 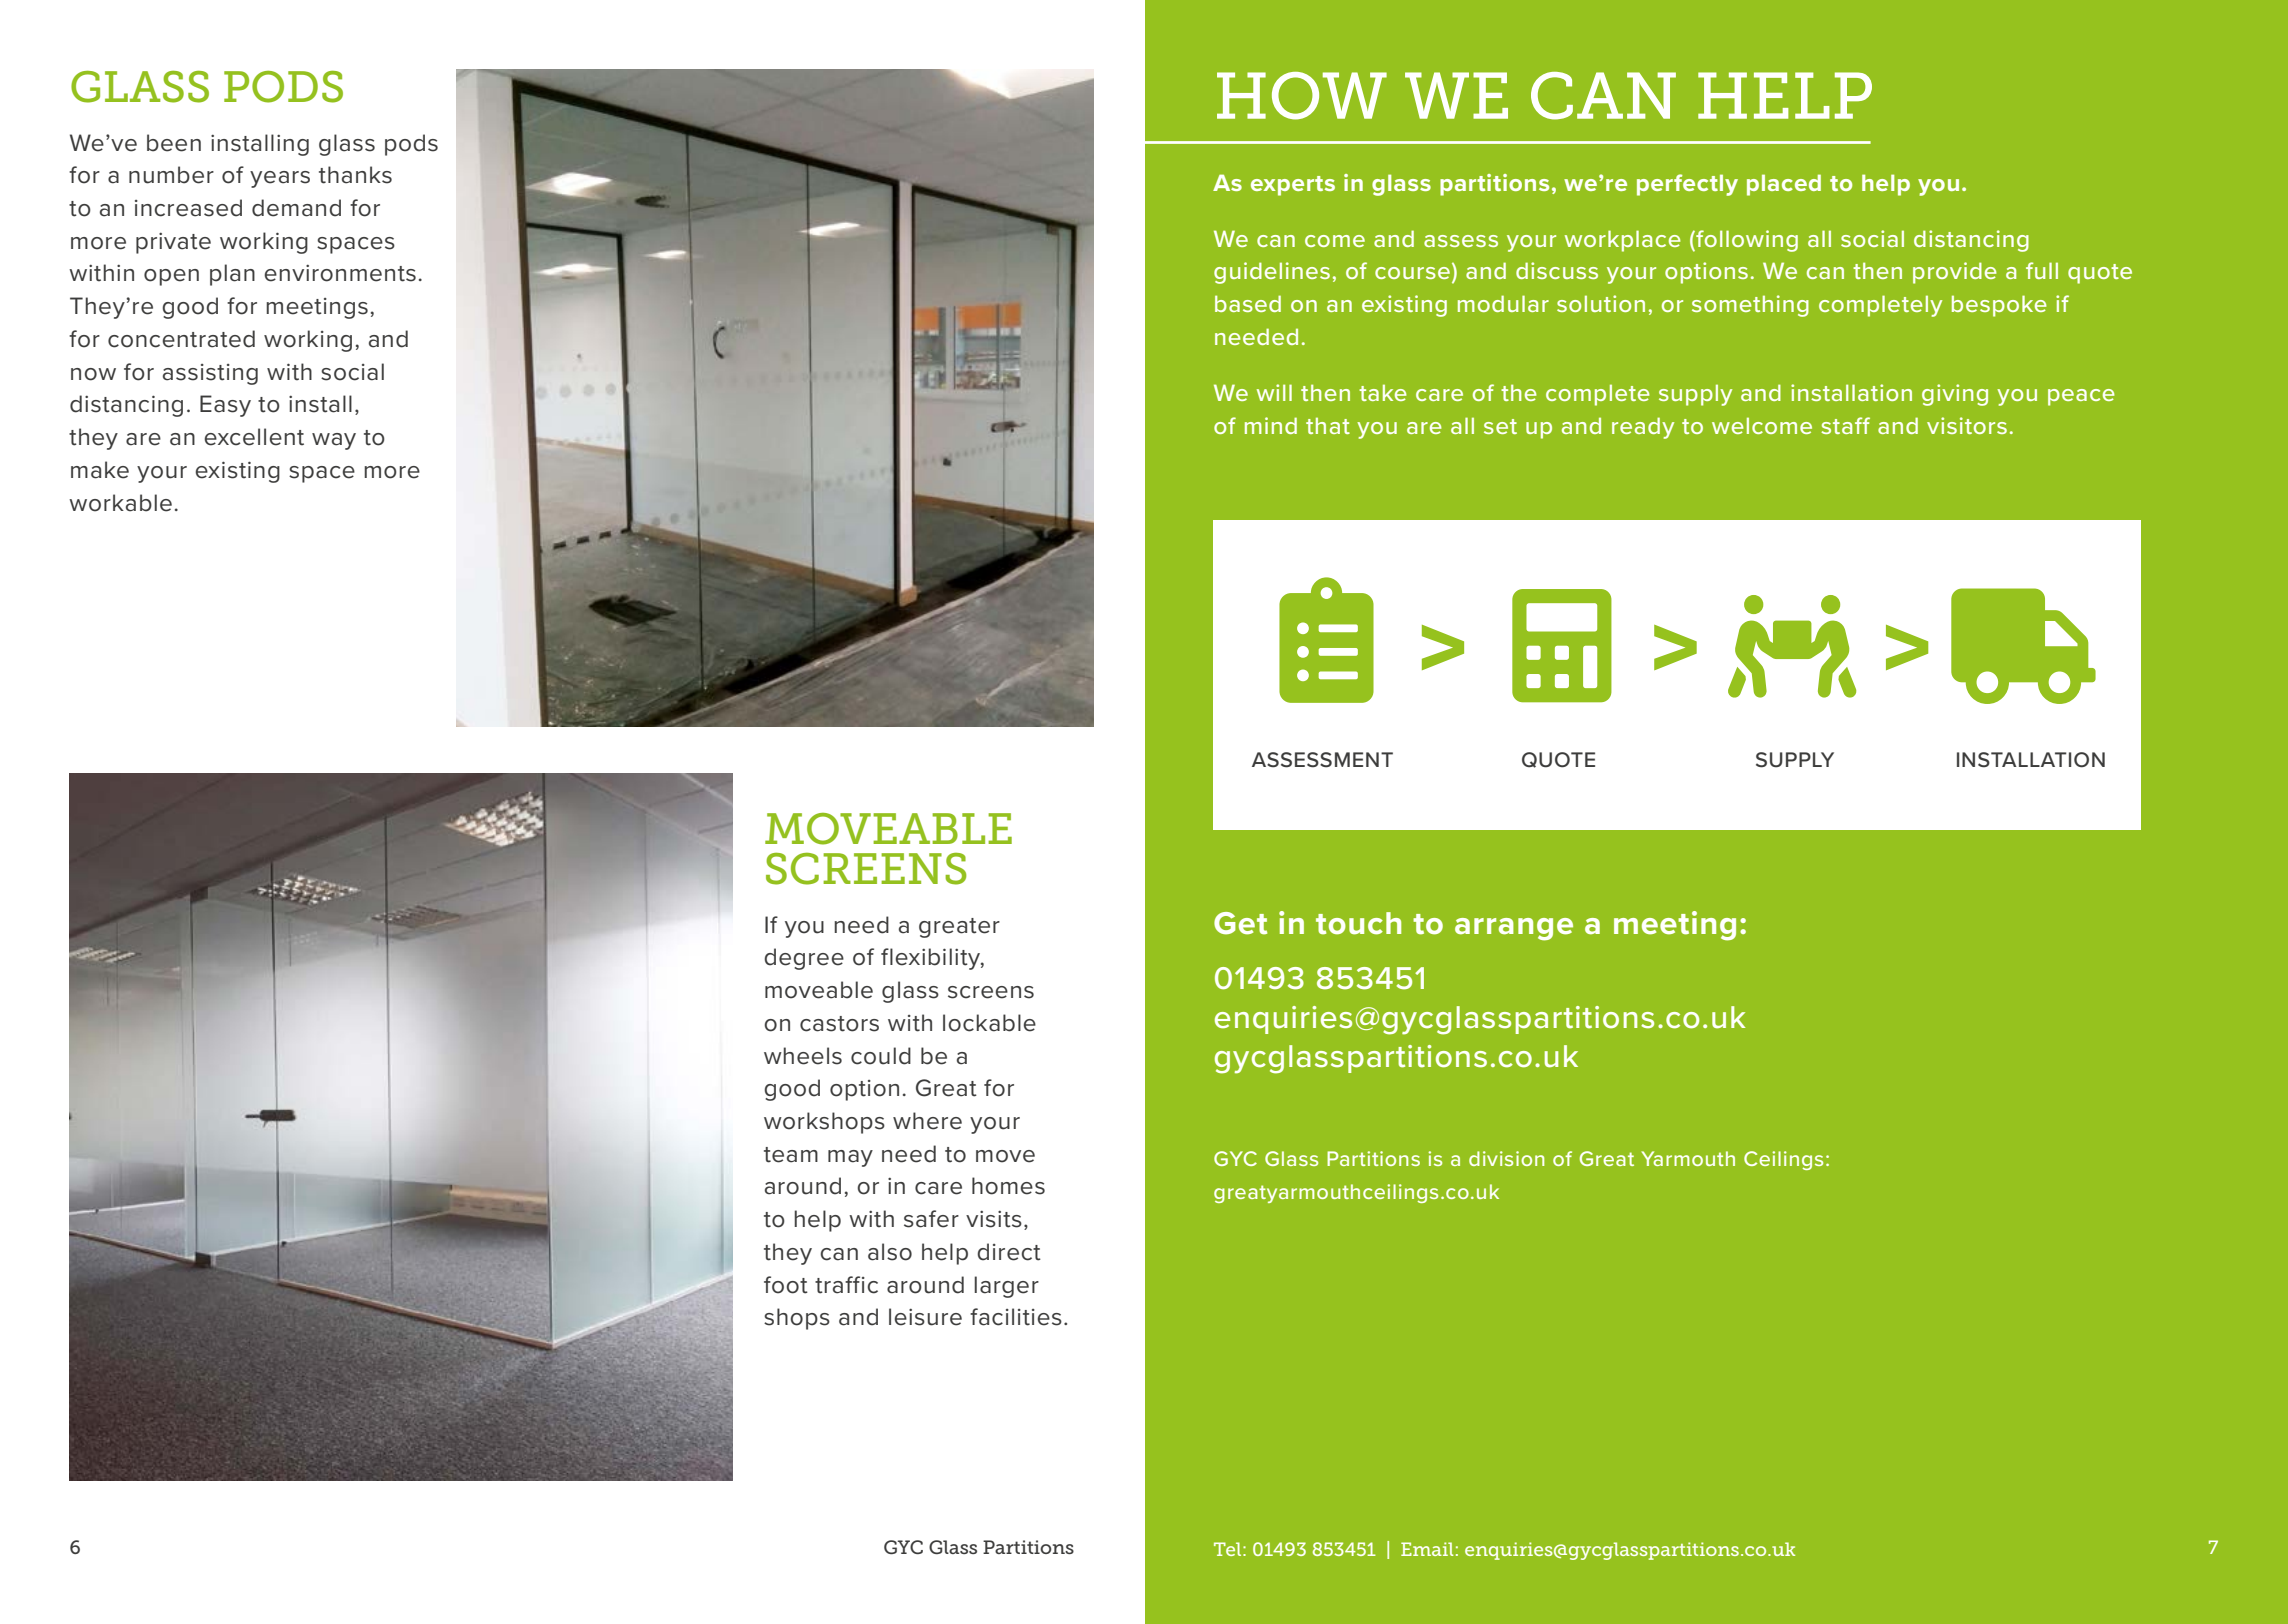 What do you see at coordinates (786, 1285) in the image?
I see `foot` at bounding box center [786, 1285].
